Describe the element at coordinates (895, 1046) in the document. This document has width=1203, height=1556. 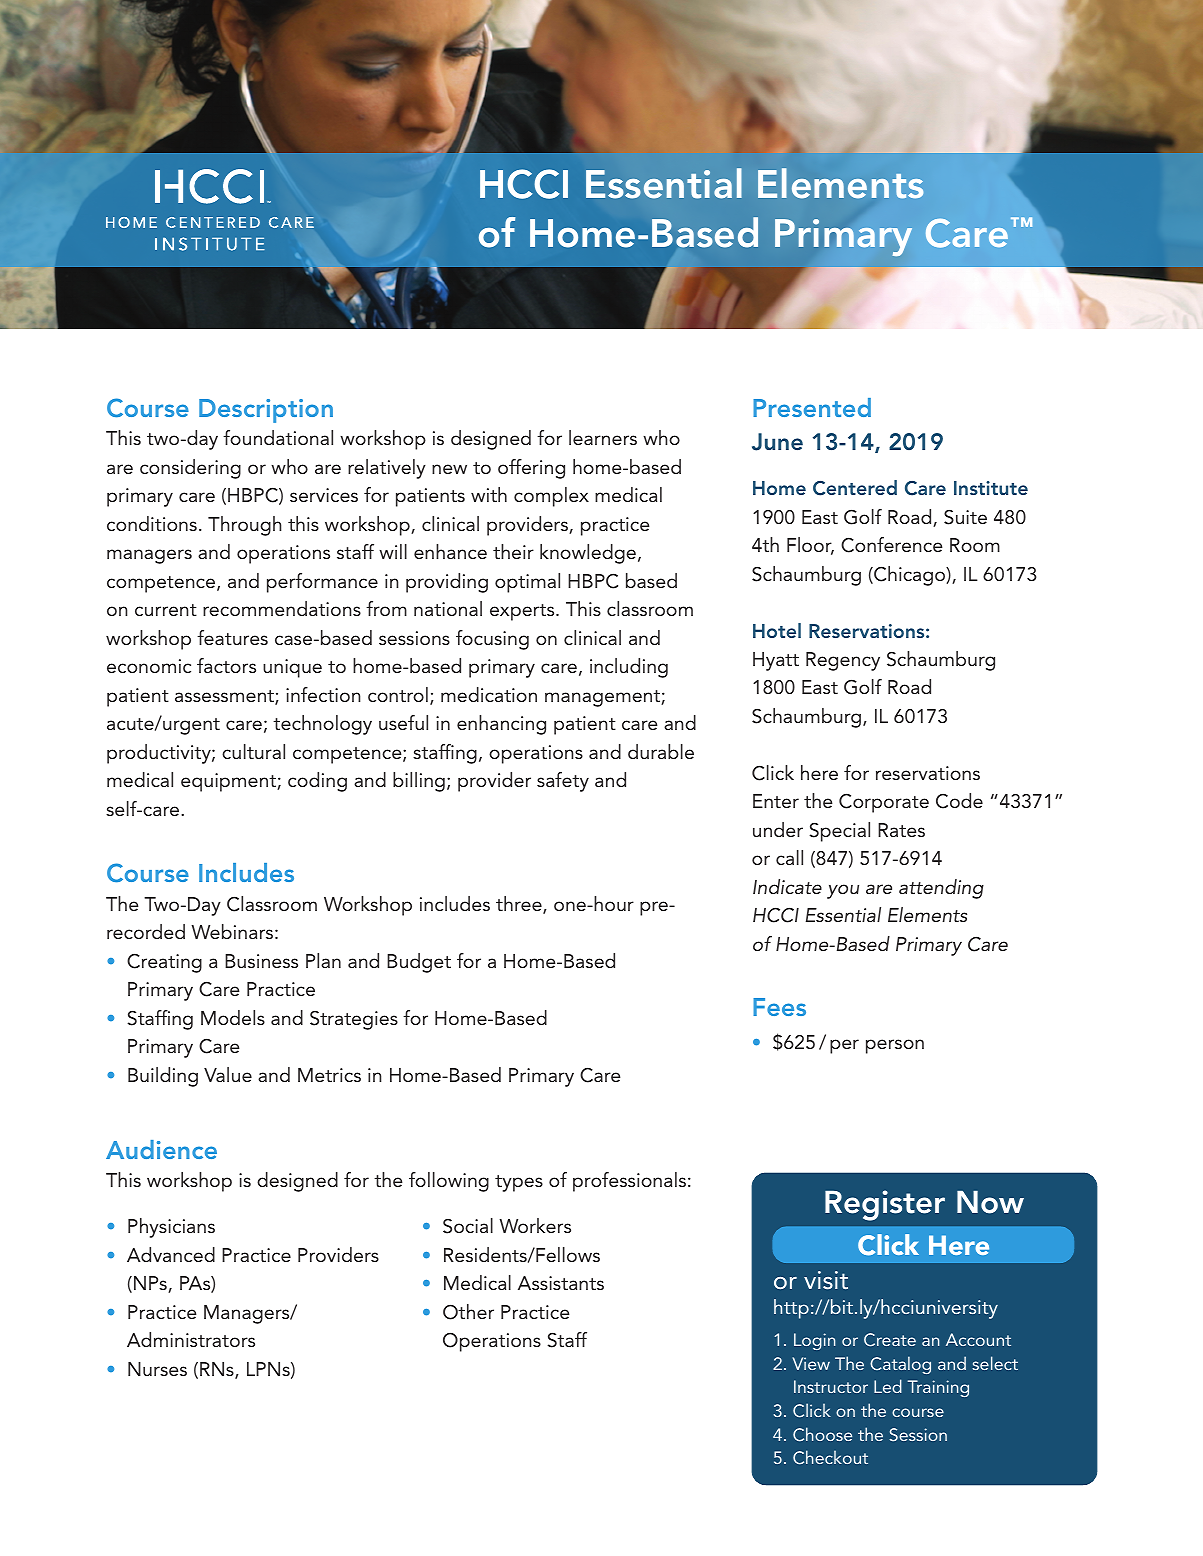
I see `person` at that location.
